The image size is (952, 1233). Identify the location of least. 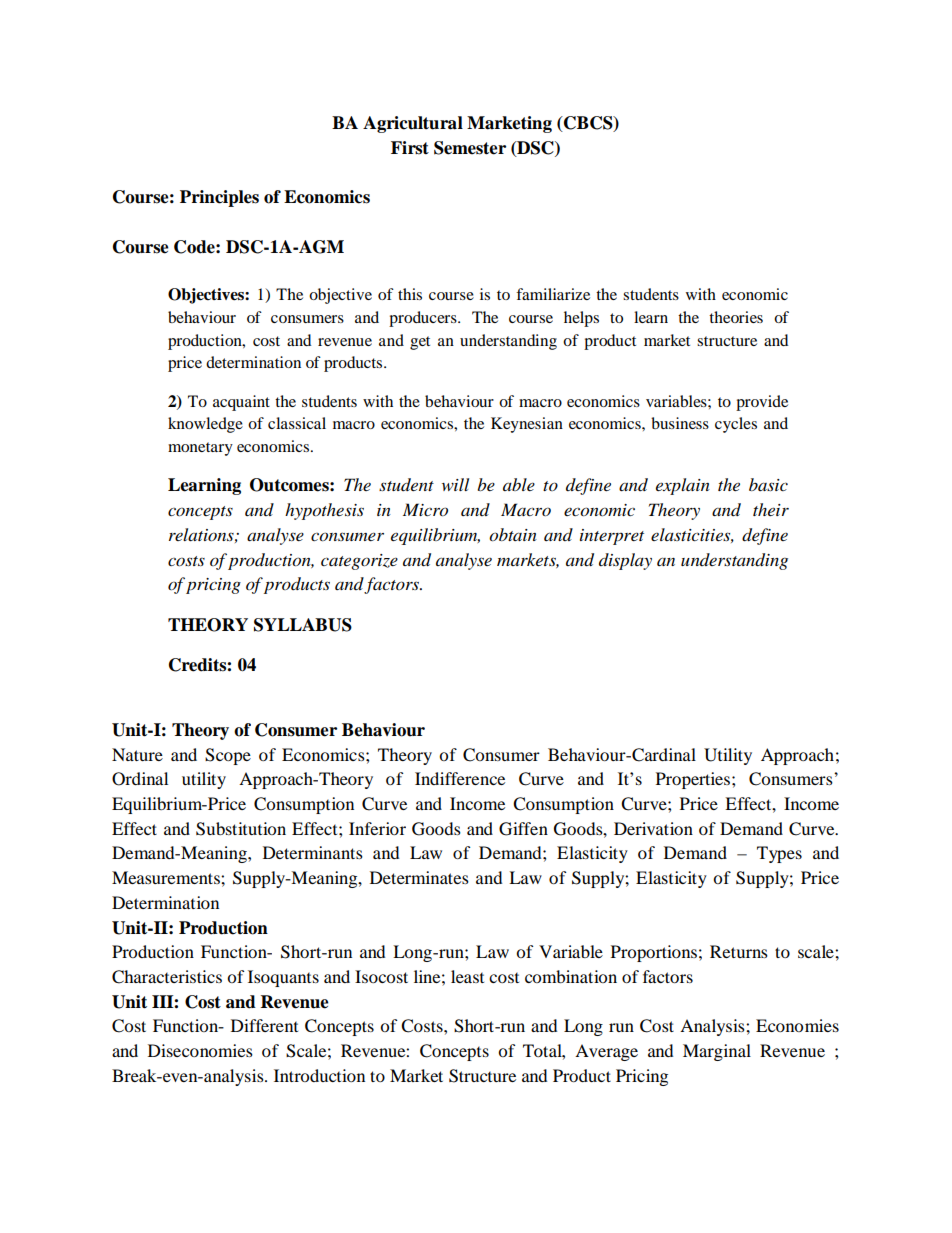
(467, 976).
